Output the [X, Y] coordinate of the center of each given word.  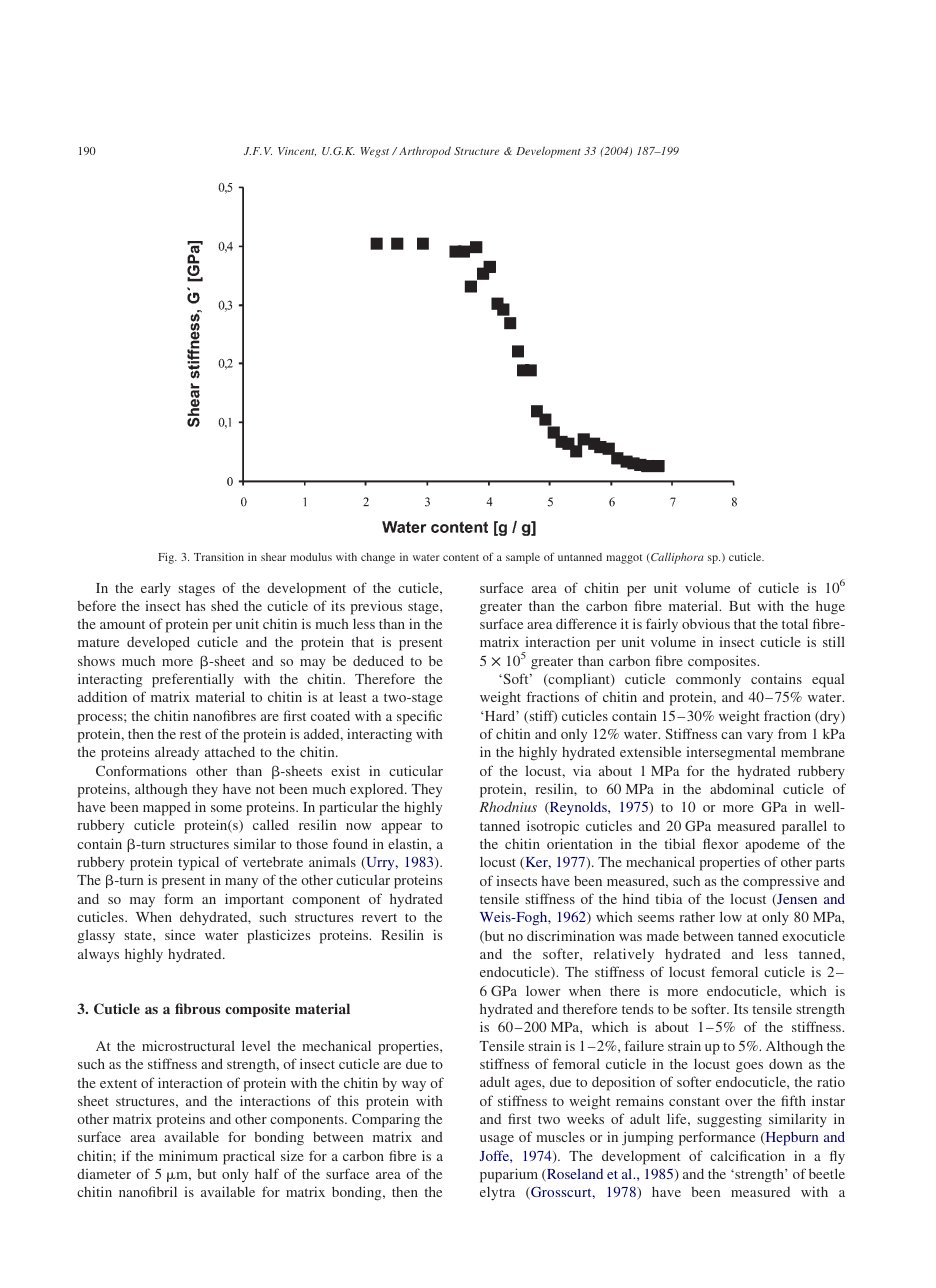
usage [497, 1140]
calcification [747, 1155]
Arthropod [425, 152]
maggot [624, 559]
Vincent [297, 151]
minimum [188, 1155]
